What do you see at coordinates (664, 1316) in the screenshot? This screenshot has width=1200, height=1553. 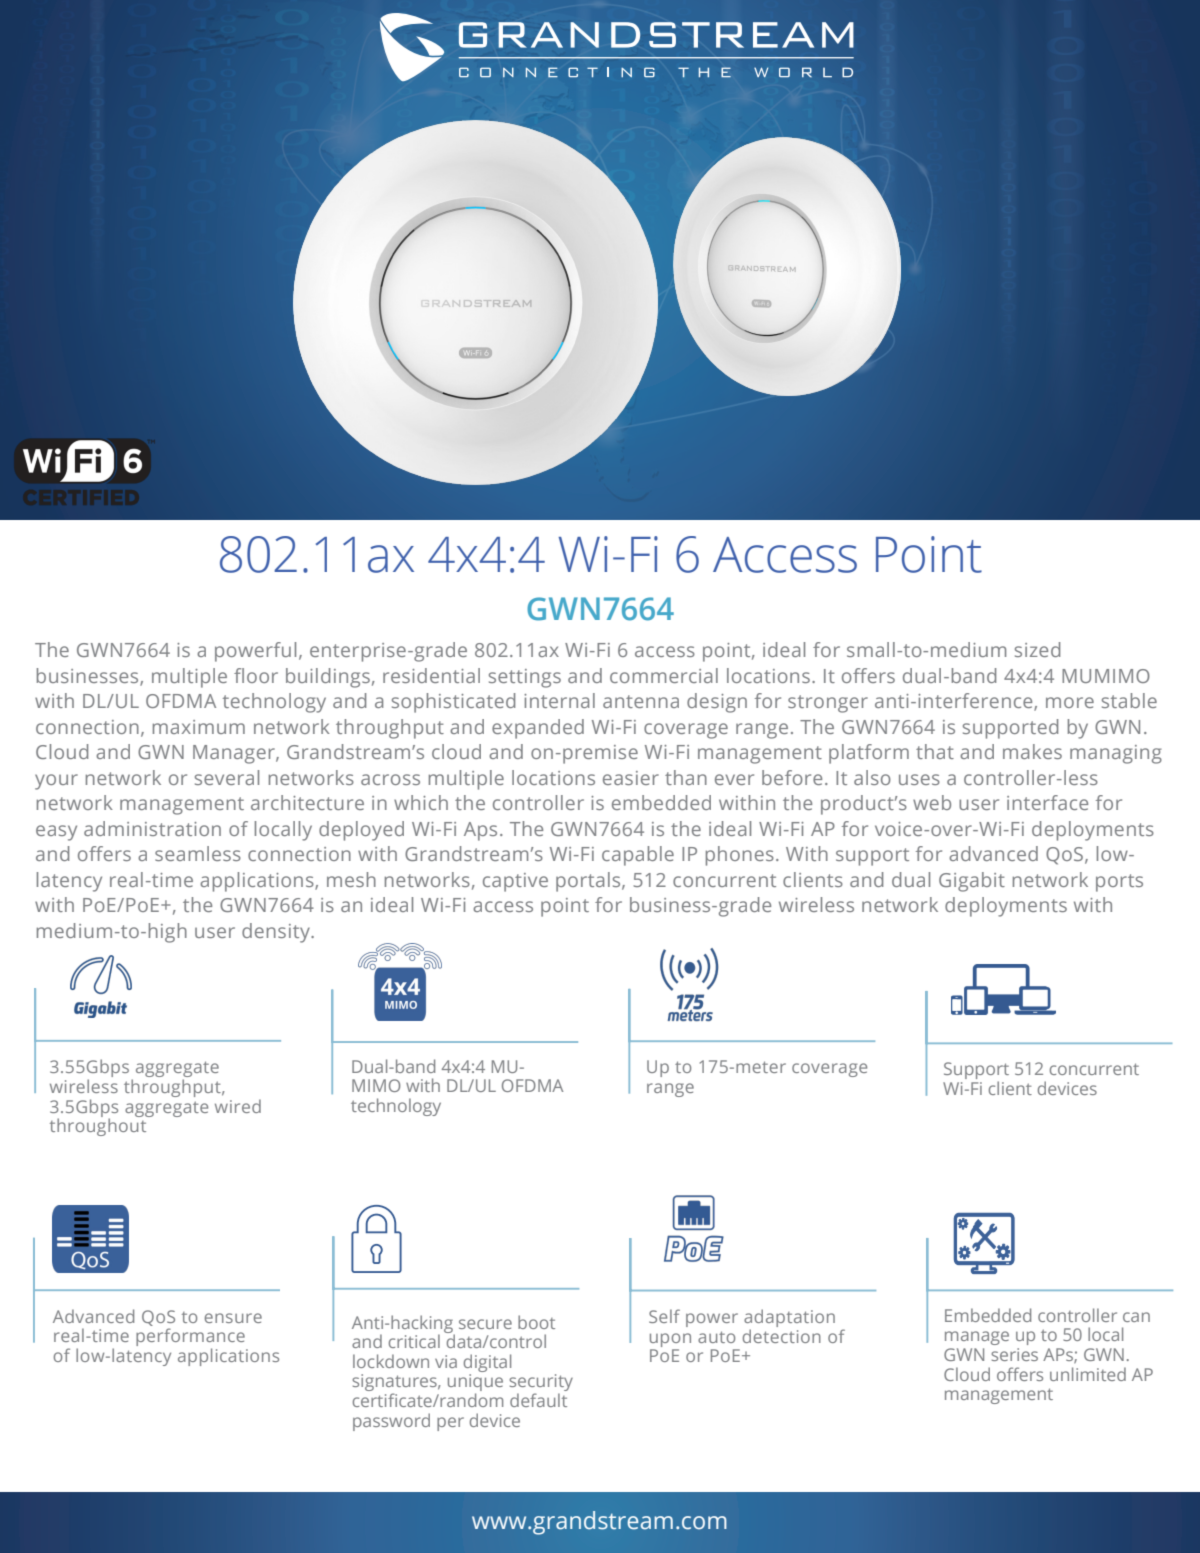 I see `Self` at bounding box center [664, 1316].
